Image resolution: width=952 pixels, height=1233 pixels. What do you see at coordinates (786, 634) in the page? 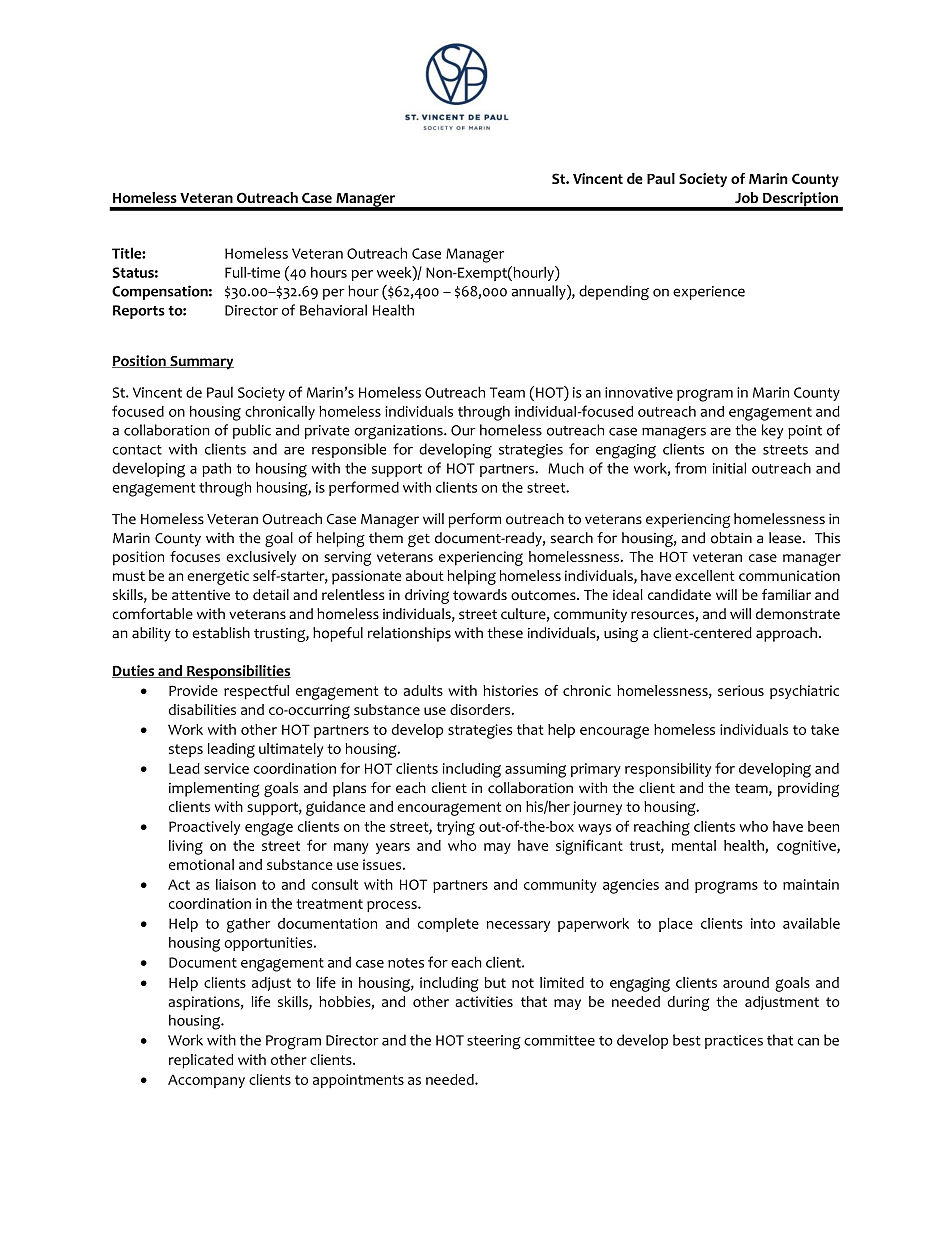
I see `approach` at bounding box center [786, 634].
